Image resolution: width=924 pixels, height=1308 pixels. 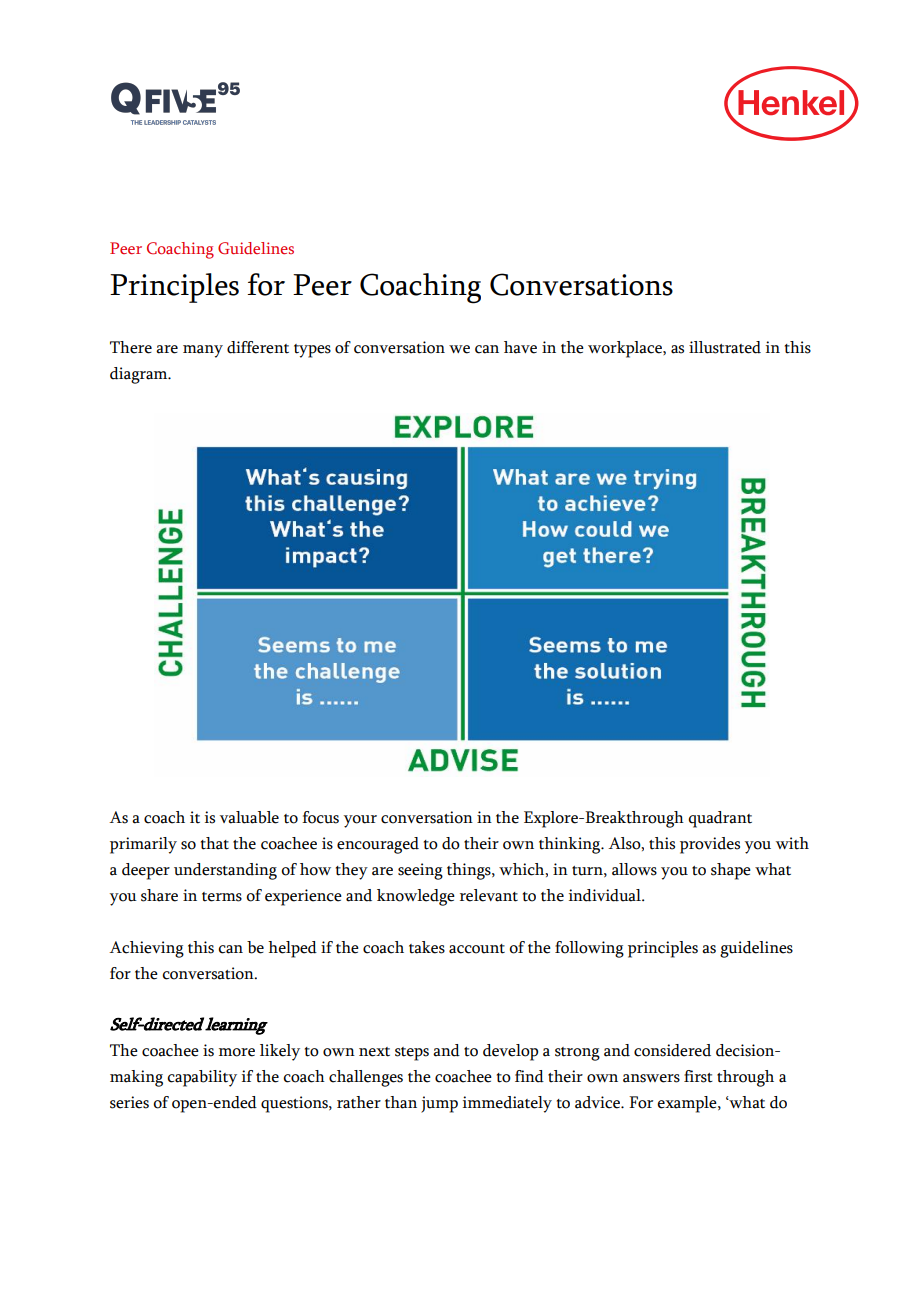 I want to click on valuable, so click(x=249, y=817).
